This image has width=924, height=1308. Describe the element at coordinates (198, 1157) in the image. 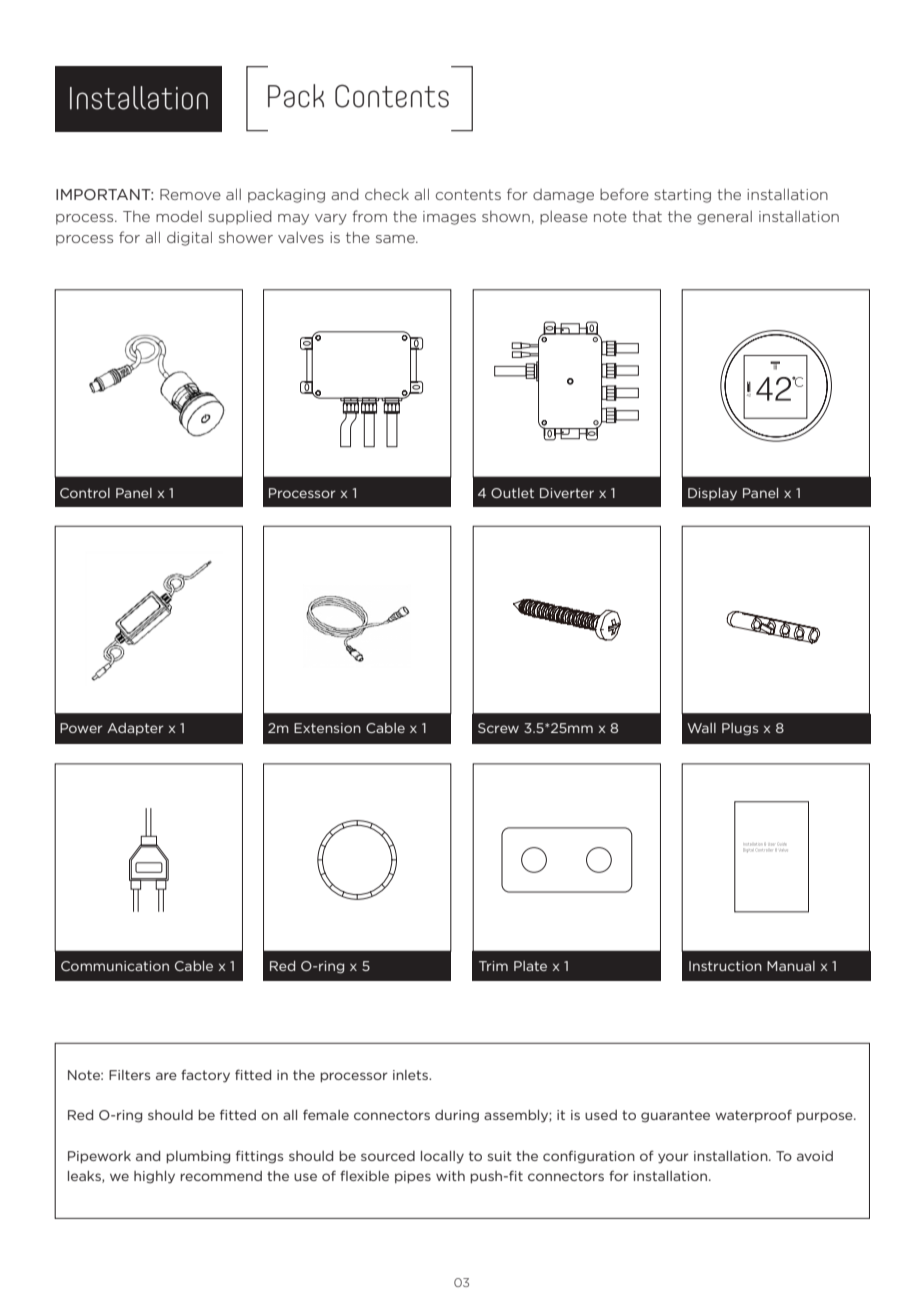

I see `plumbing` at that location.
